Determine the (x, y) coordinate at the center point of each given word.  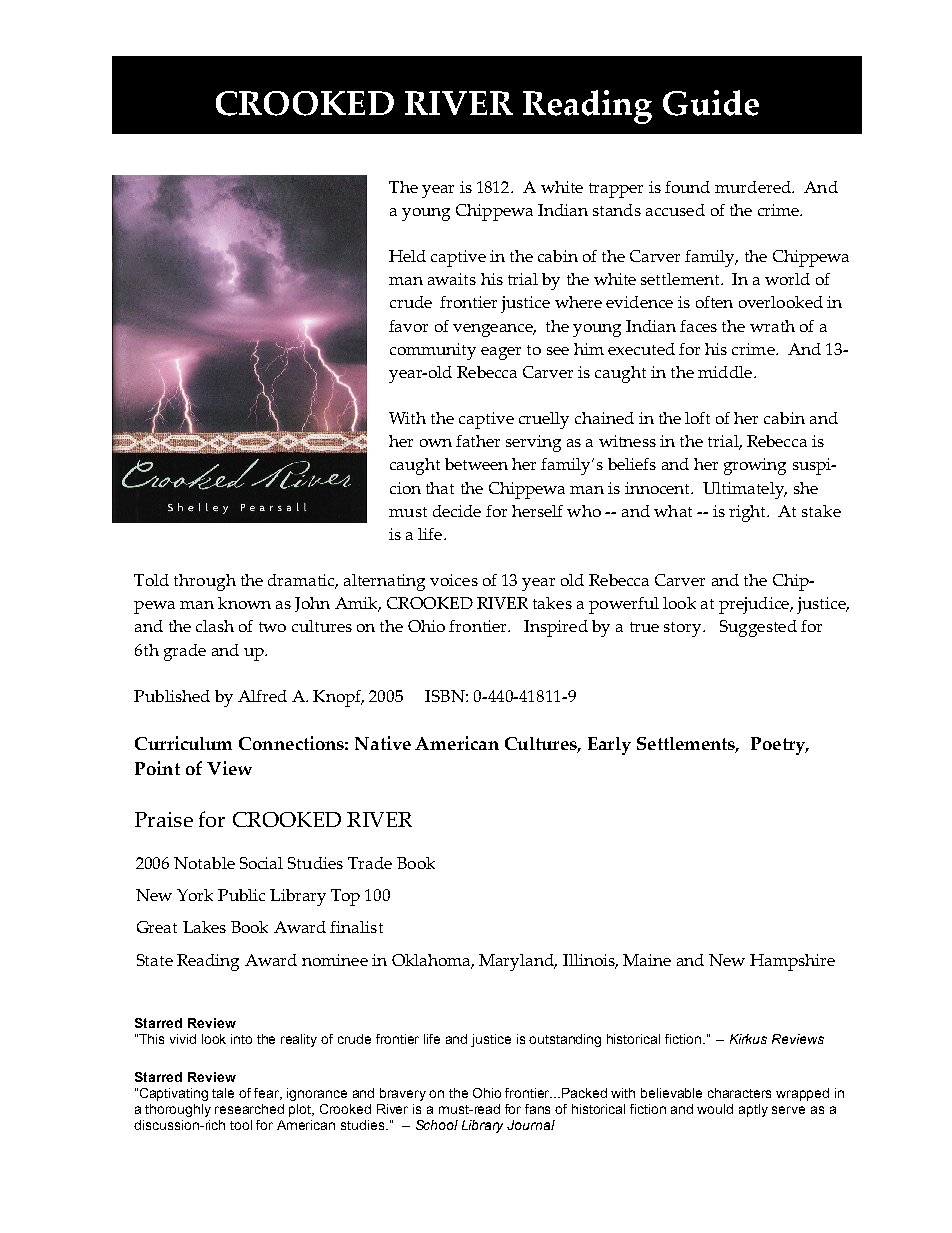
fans (537, 1109)
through (205, 582)
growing (755, 466)
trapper (616, 190)
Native (383, 743)
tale (223, 1093)
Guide (711, 103)
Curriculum (183, 743)
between (476, 464)
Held (407, 256)
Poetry (779, 746)
